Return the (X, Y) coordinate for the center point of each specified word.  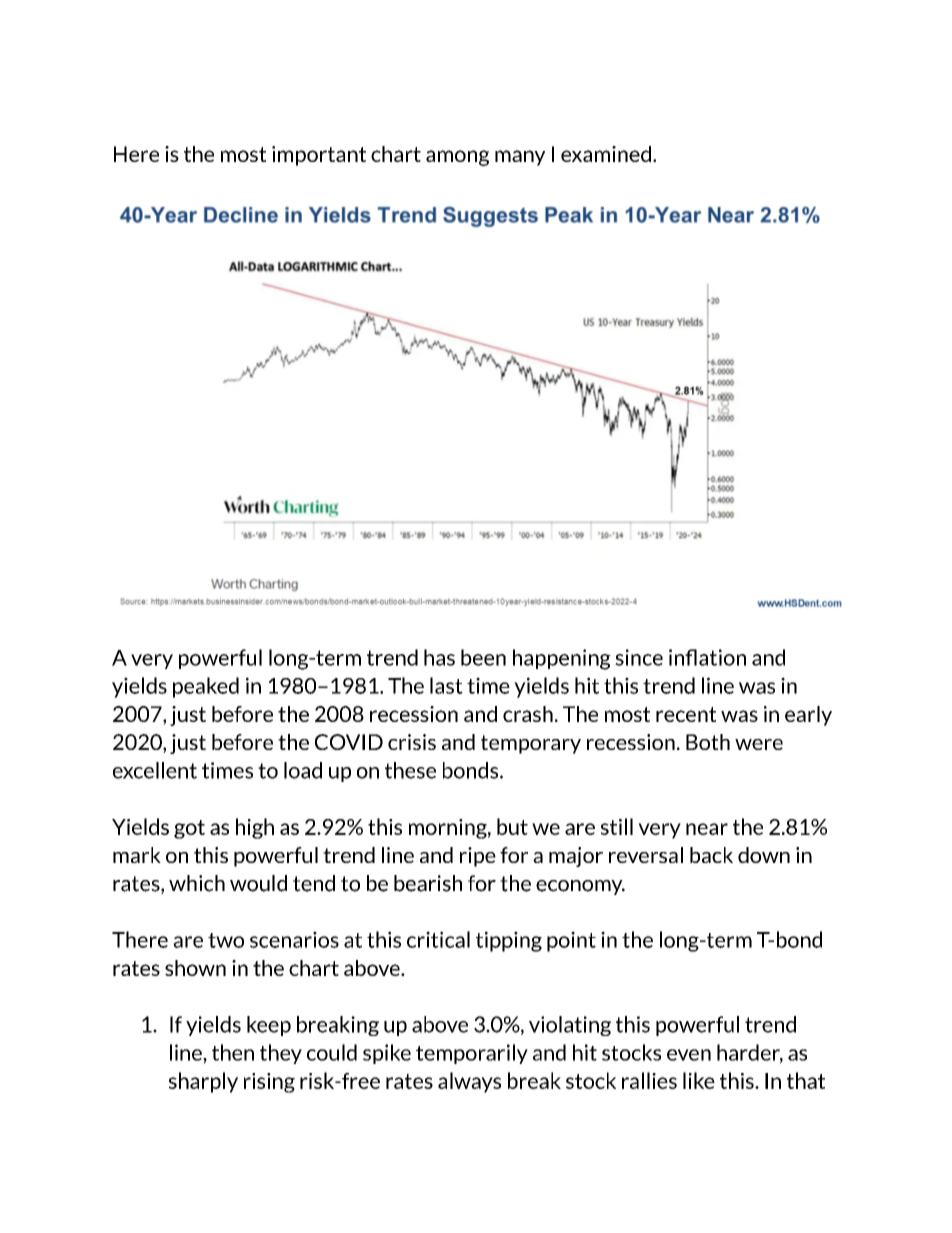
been (483, 657)
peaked (206, 687)
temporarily (472, 1054)
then (233, 1052)
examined (606, 154)
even (689, 1055)
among (457, 158)
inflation (707, 657)
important (319, 156)
